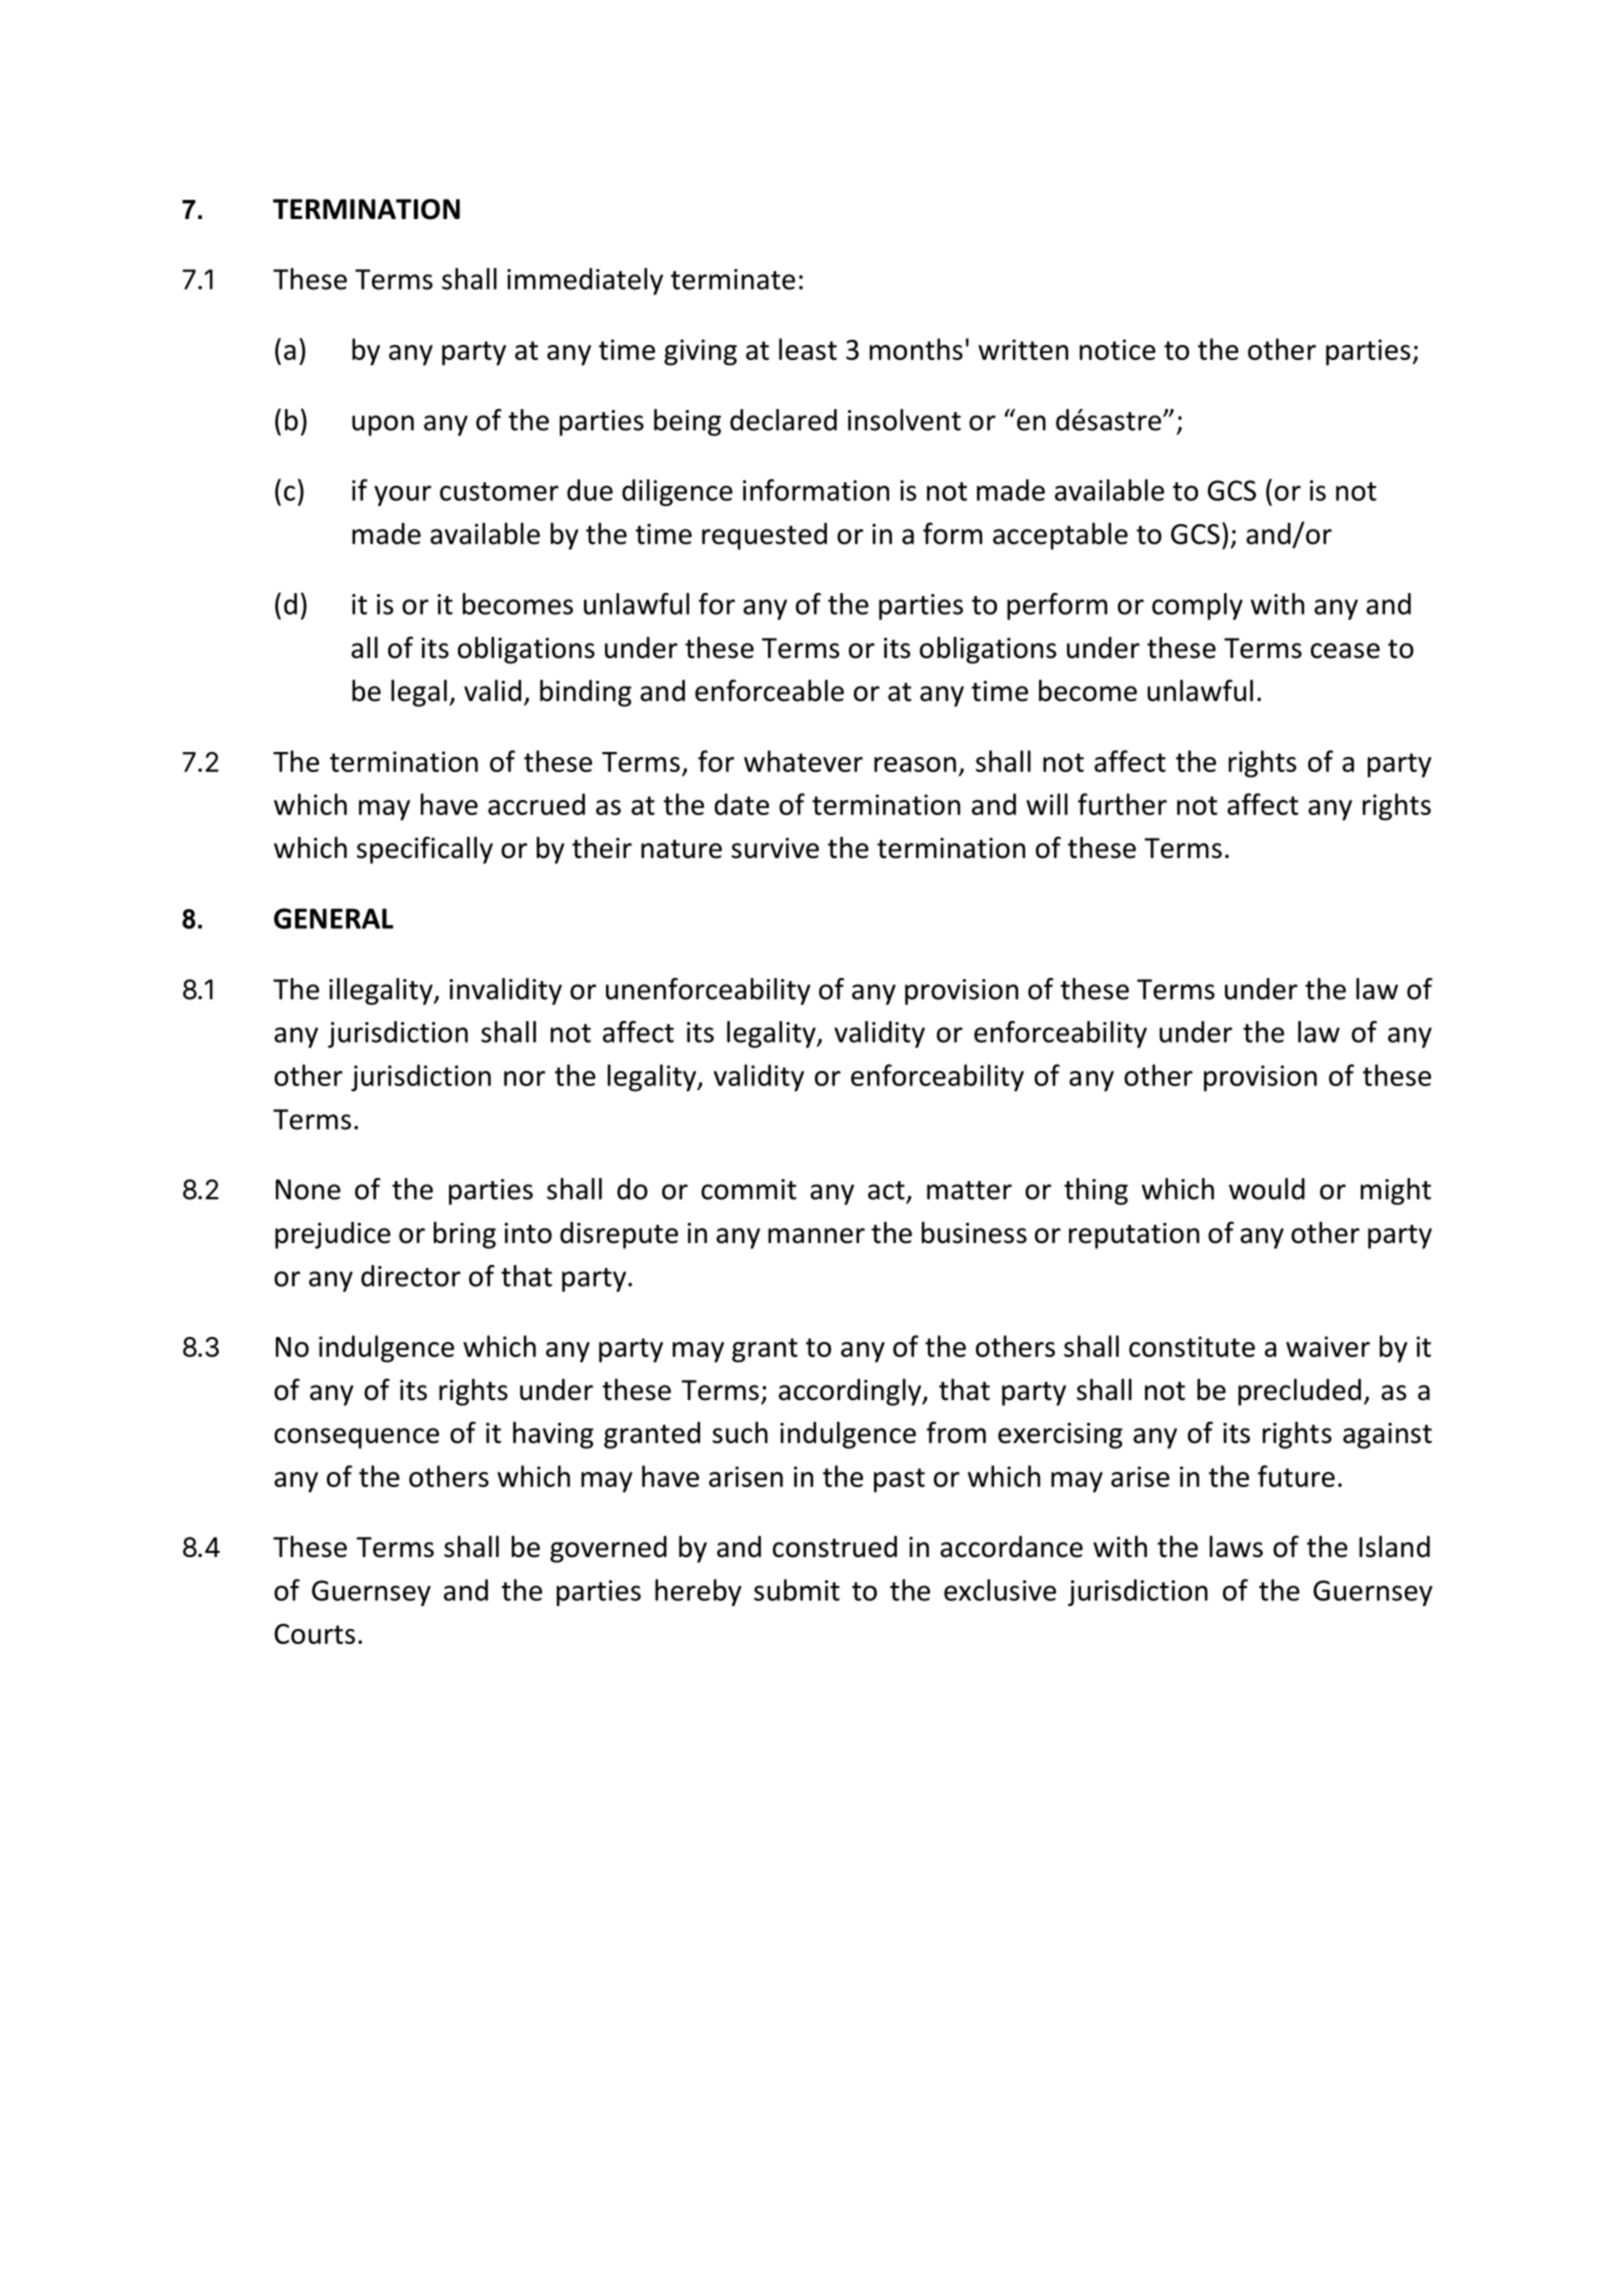 The height and width of the screenshot is (2283, 1614). Describe the element at coordinates (1267, 1189) in the screenshot. I see `would` at that location.
